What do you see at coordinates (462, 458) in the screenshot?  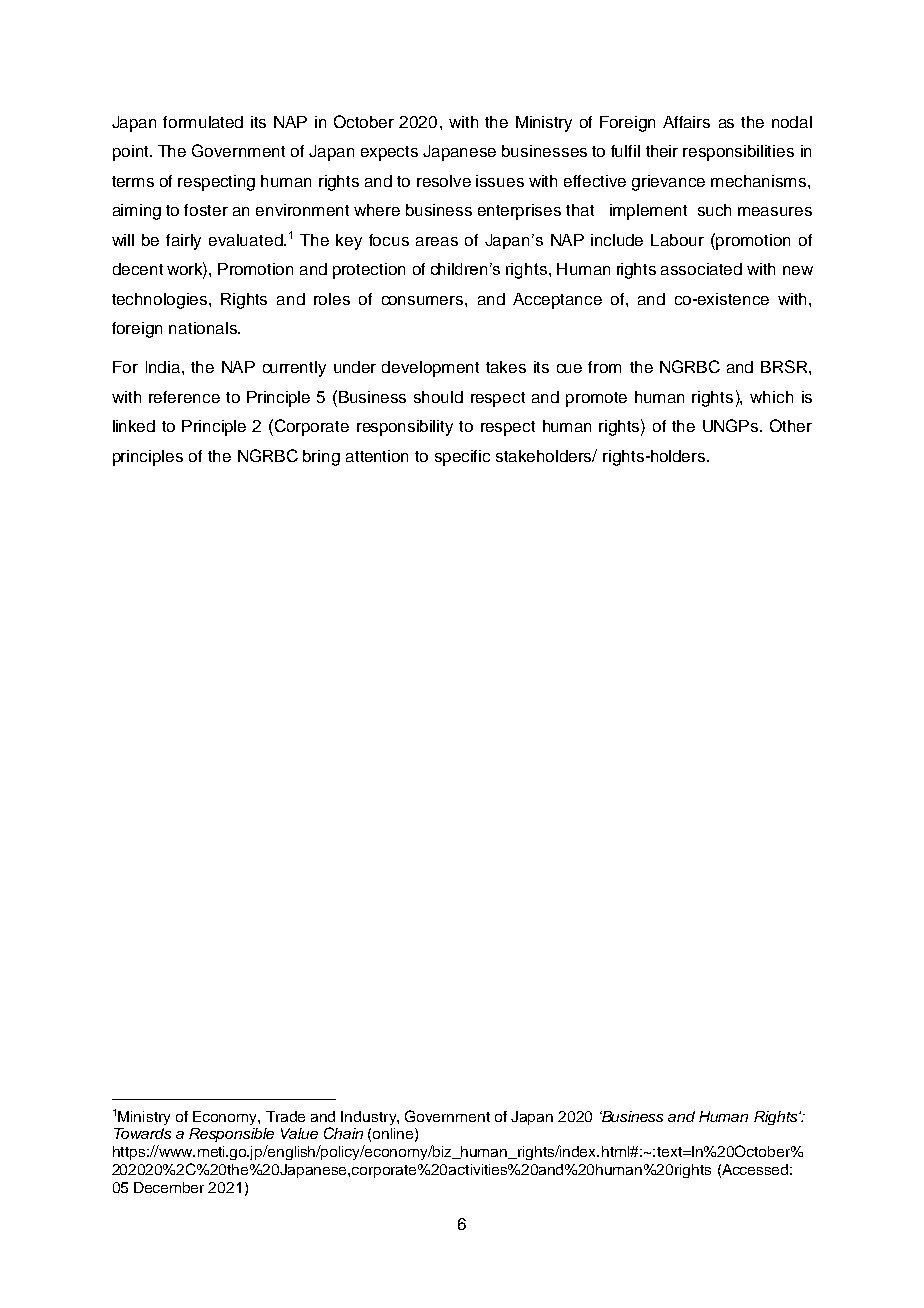 I see `specific` at bounding box center [462, 458].
